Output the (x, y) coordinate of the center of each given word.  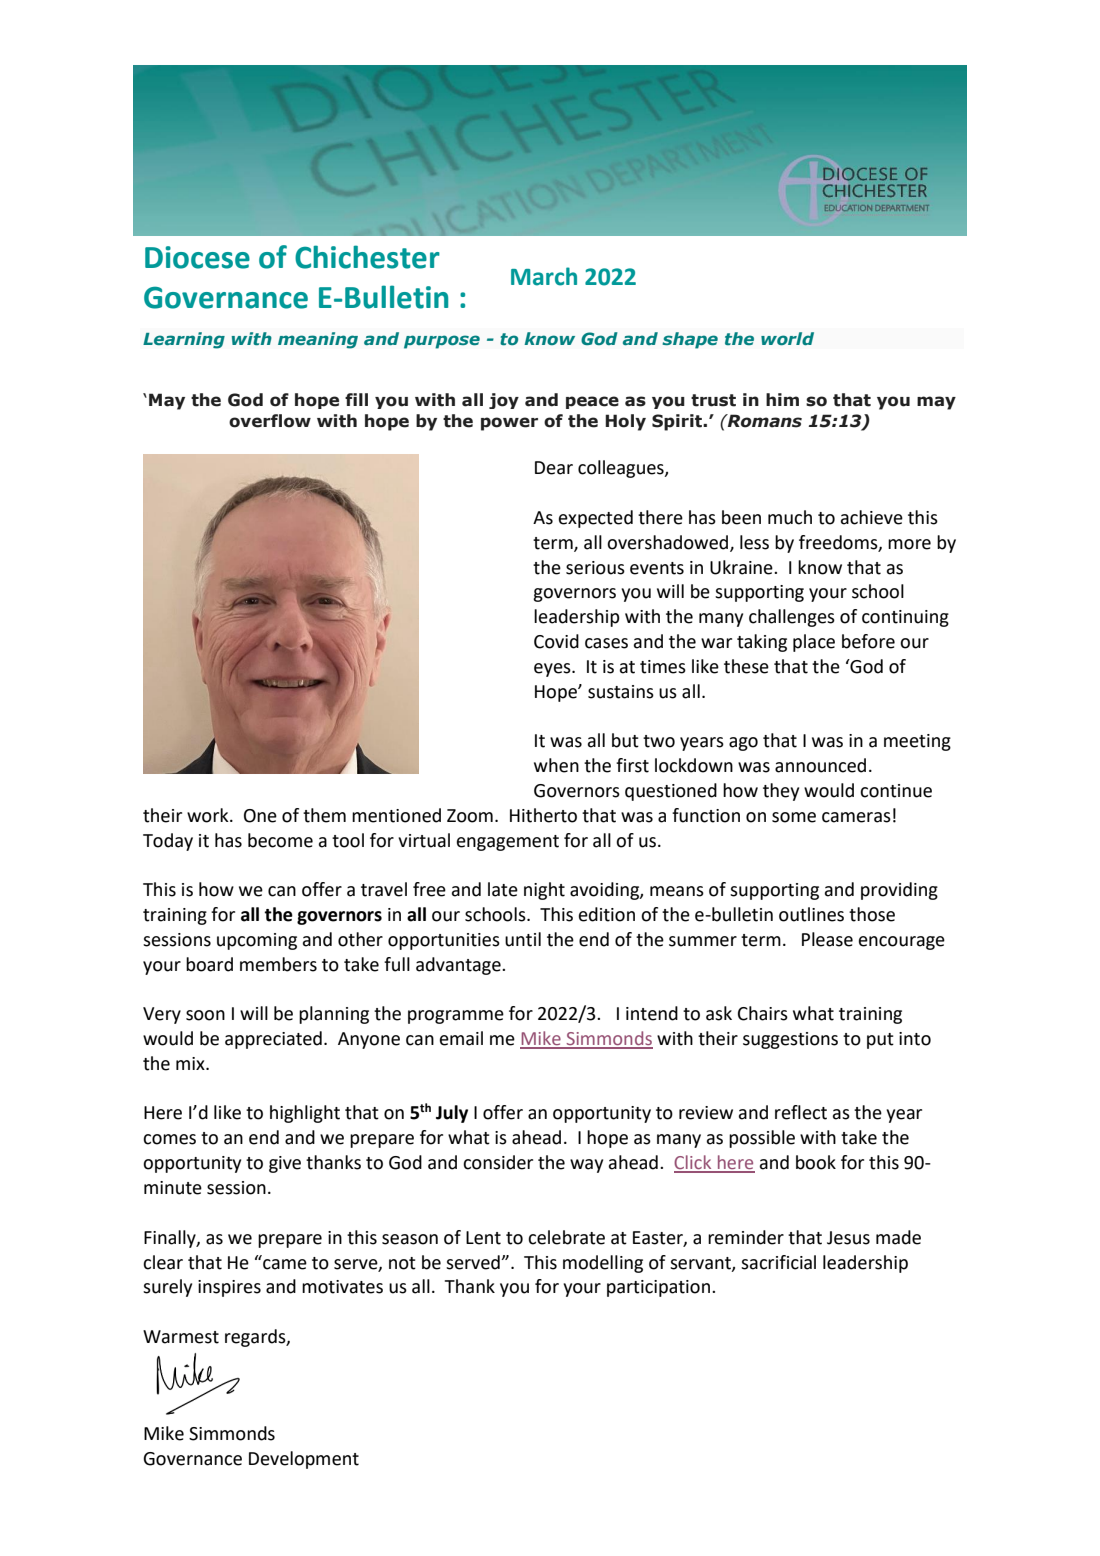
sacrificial (778, 1262)
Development (304, 1460)
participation (660, 1288)
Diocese (197, 257)
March (544, 276)
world (787, 338)
